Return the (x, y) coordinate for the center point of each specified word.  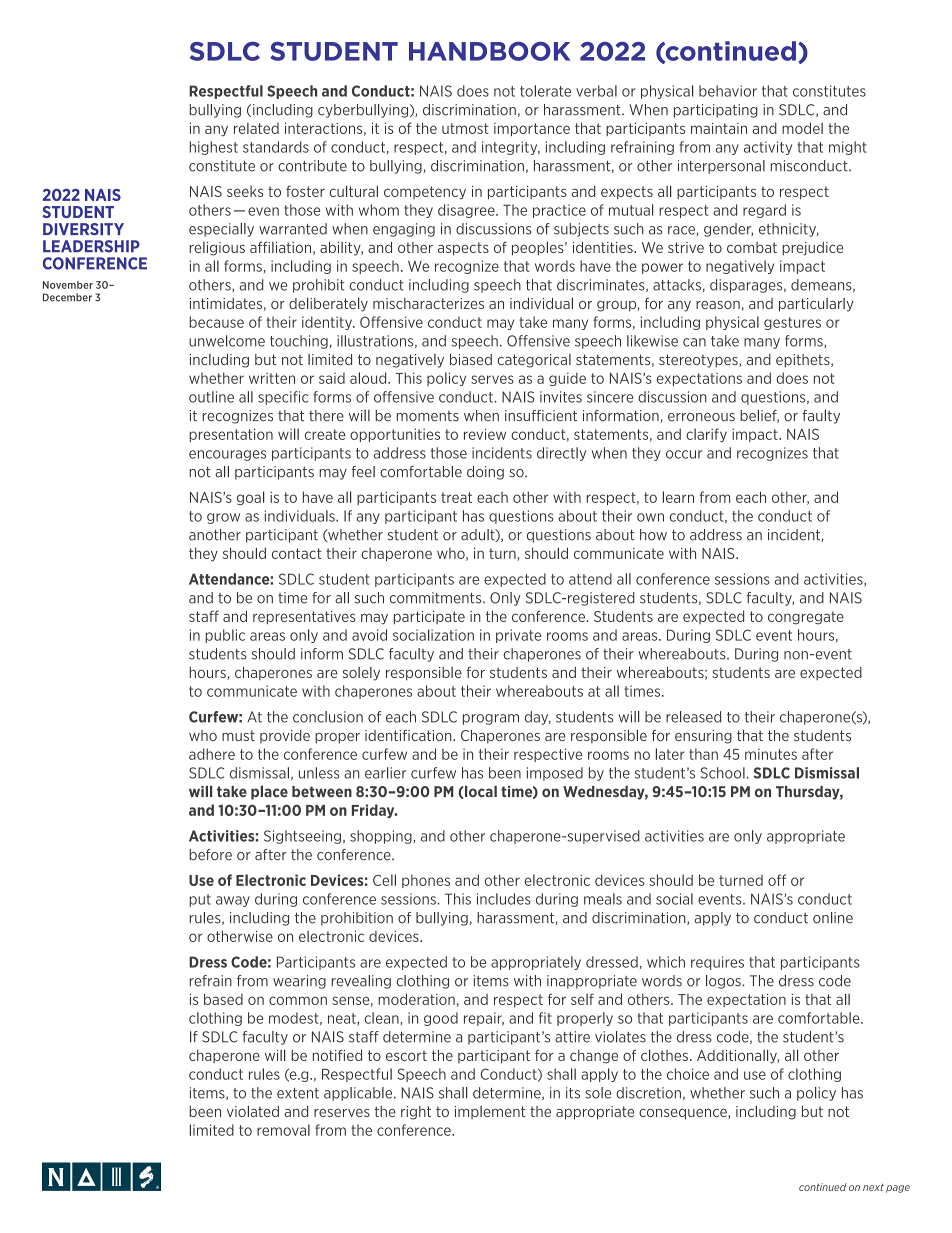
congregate (806, 618)
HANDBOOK (489, 51)
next (873, 1187)
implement (490, 1112)
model (802, 128)
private (518, 636)
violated (253, 1111)
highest (213, 148)
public (225, 636)
